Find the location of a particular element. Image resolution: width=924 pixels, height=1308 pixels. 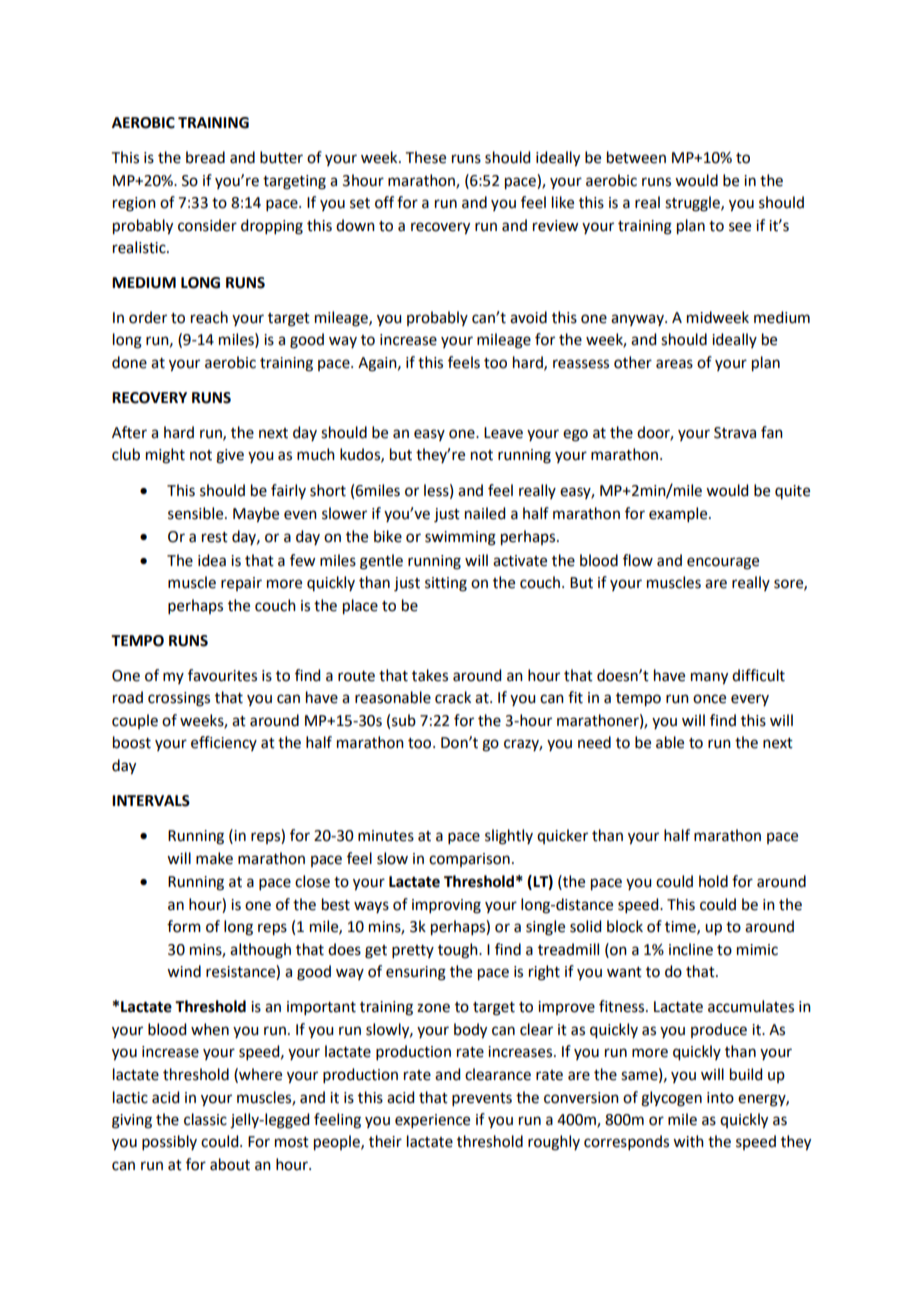

tough is located at coordinates (459, 951).
